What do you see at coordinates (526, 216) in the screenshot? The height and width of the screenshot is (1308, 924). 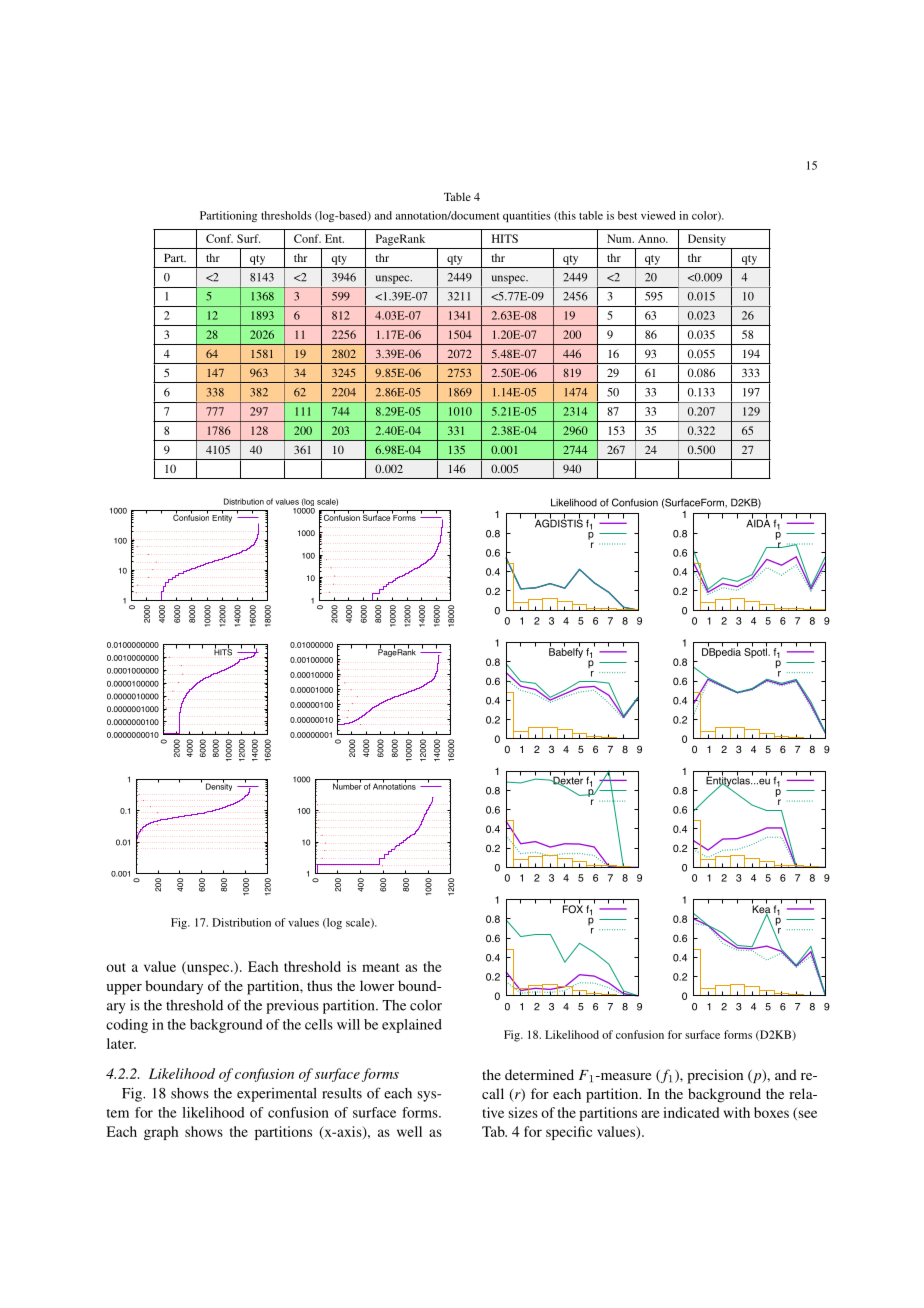 I see `quantities` at bounding box center [526, 216].
